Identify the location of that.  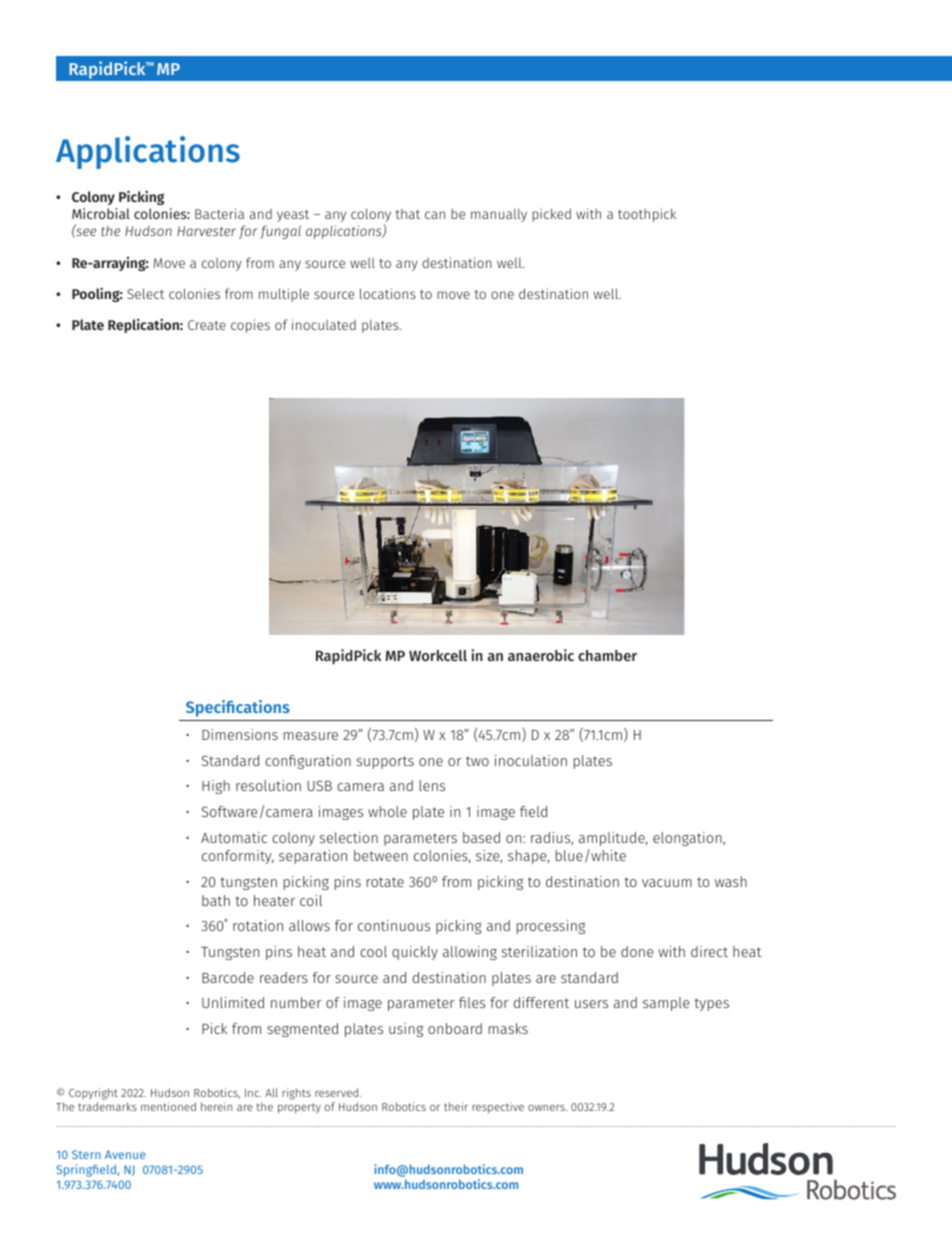
(408, 214).
